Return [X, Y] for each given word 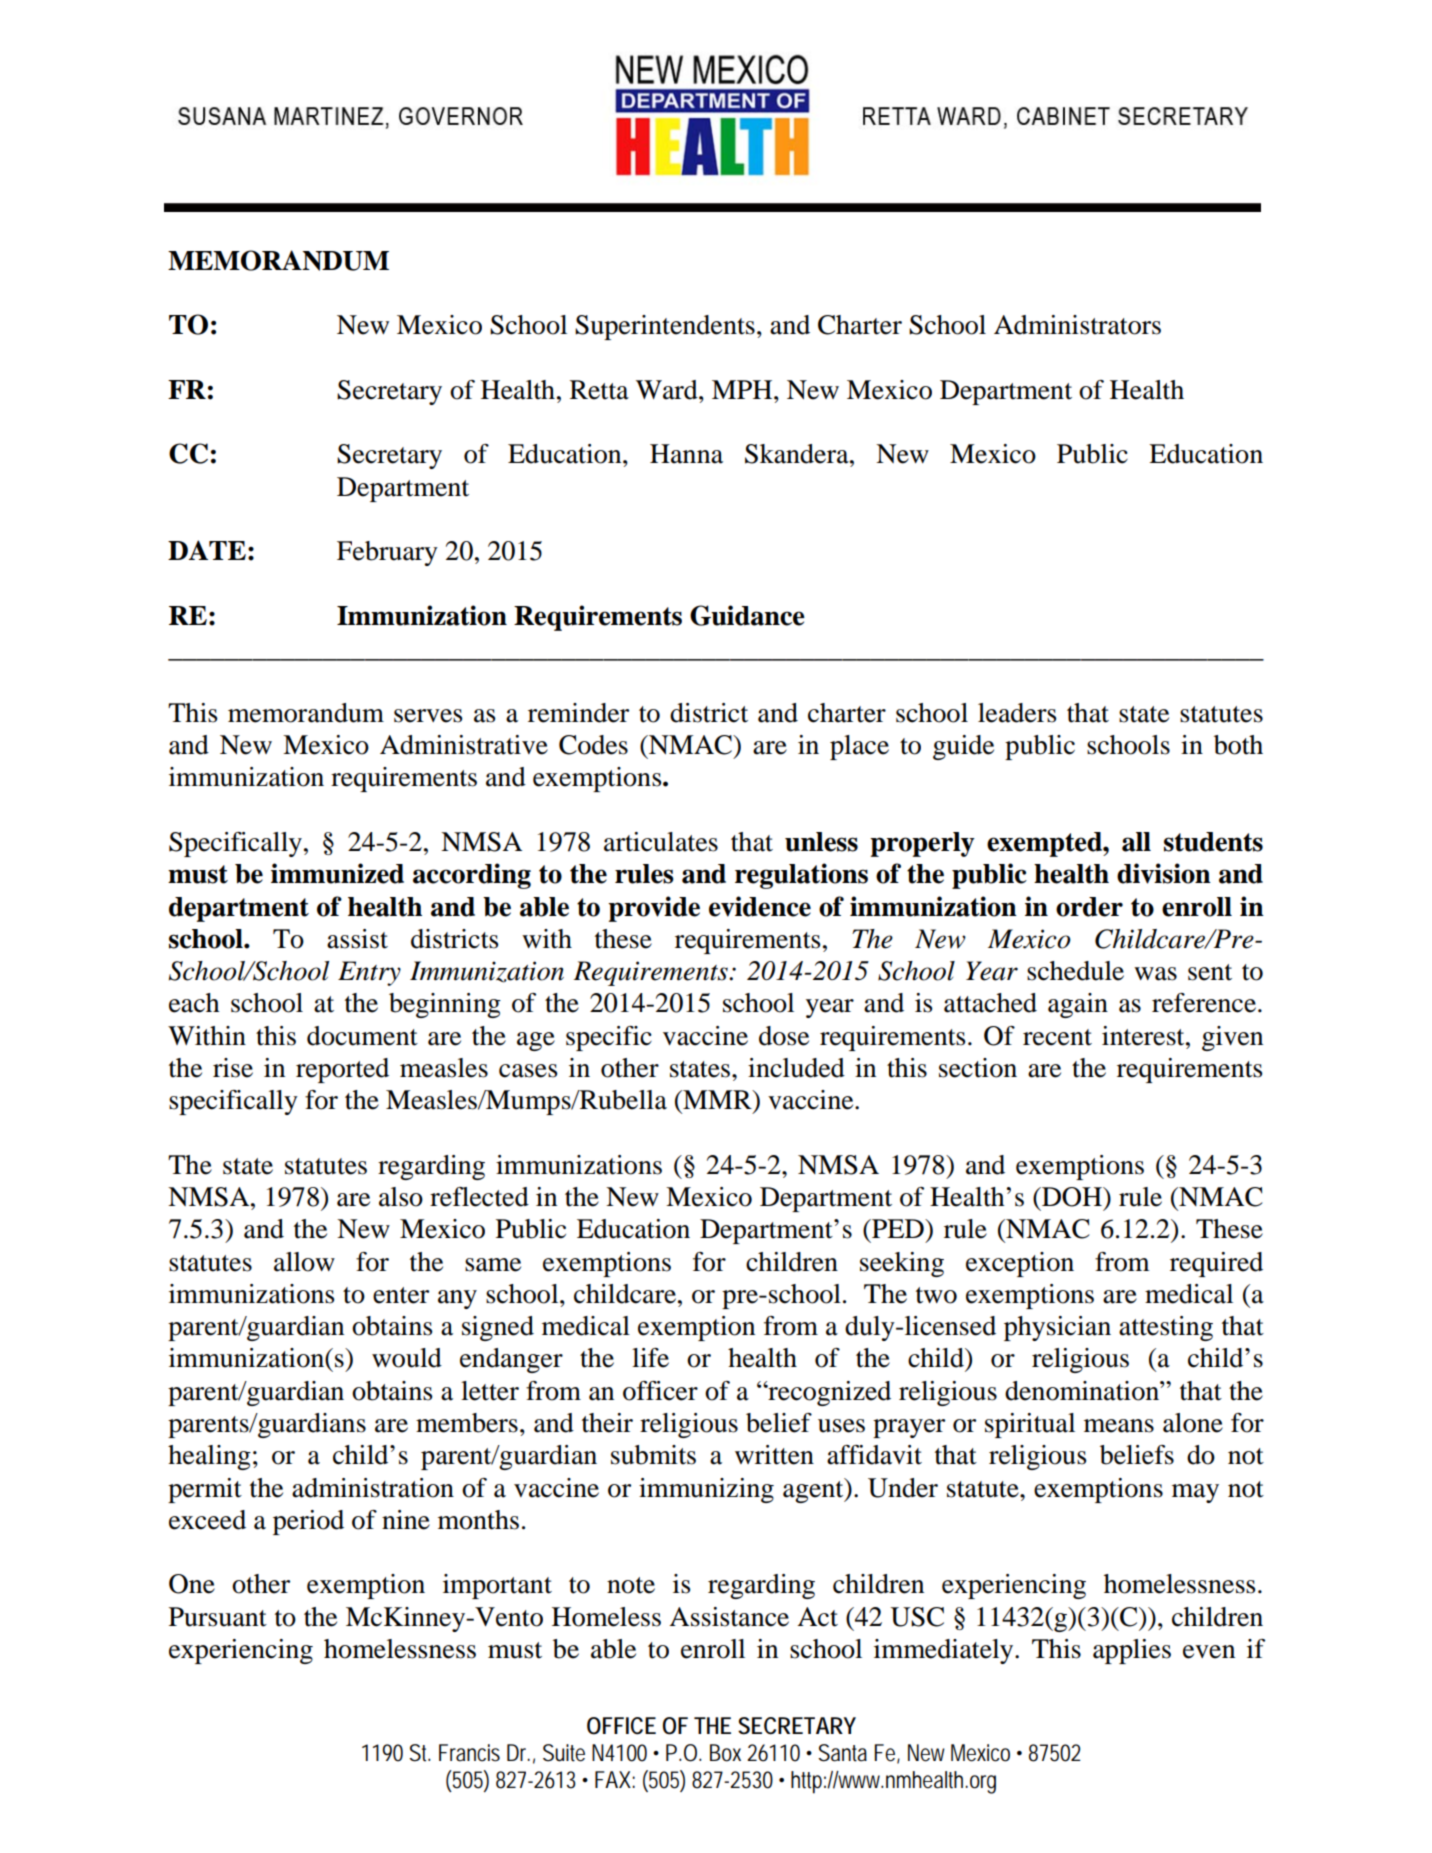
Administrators [1077, 325]
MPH [743, 389]
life [650, 1358]
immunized [337, 873]
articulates [661, 842]
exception [1020, 1264]
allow [304, 1262]
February [387, 553]
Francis [469, 1753]
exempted [1045, 844]
